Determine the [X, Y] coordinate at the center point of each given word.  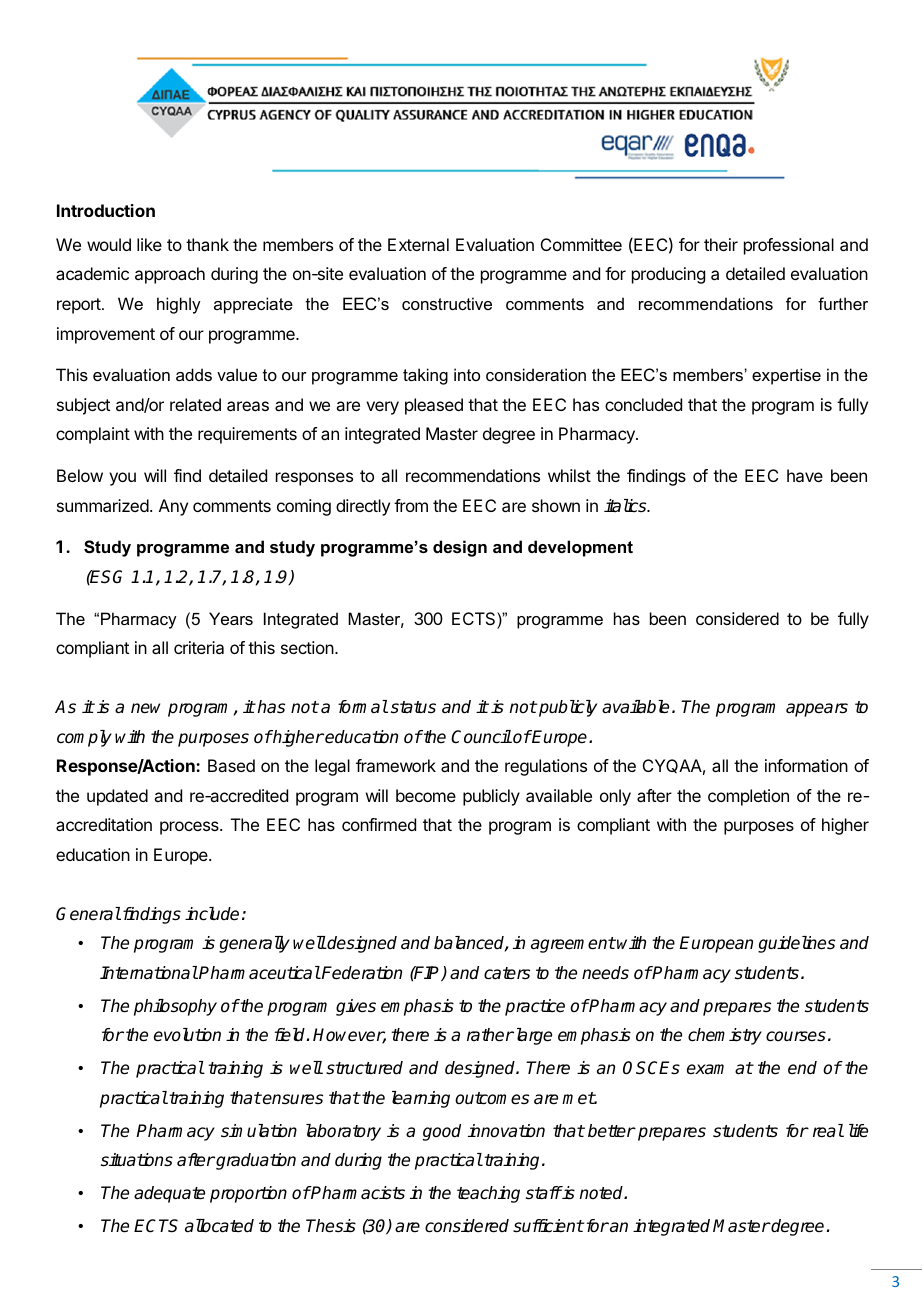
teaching [488, 1194]
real [828, 1131]
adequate [169, 1194]
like [149, 244]
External [418, 244]
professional [789, 246]
